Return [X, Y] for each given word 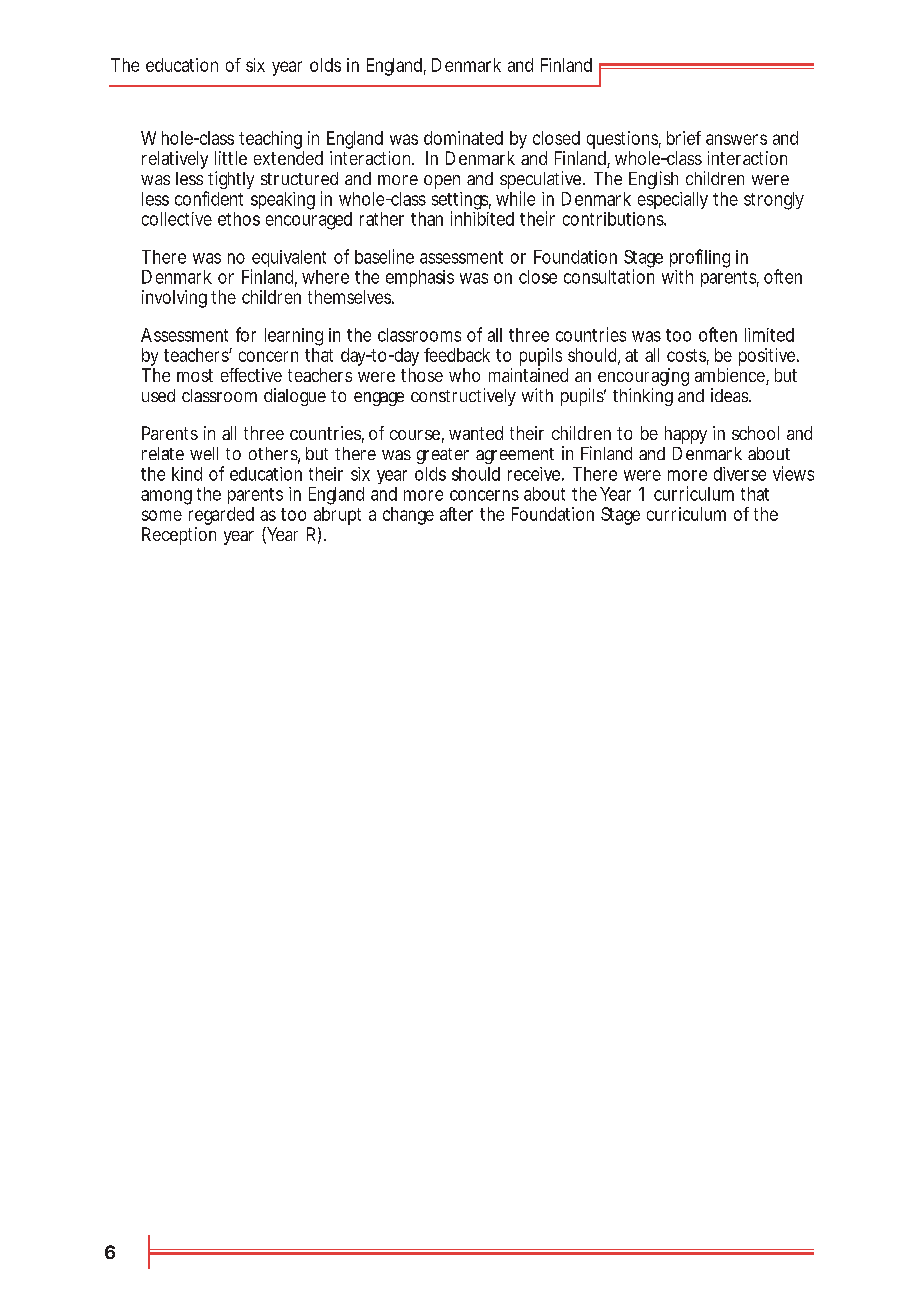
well [204, 453]
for [246, 334]
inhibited [482, 218]
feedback [457, 355]
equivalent [288, 260]
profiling [700, 258]
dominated [463, 138]
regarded [221, 517]
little [231, 158]
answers [736, 139]
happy [686, 435]
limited [769, 335]
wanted [476, 433]
